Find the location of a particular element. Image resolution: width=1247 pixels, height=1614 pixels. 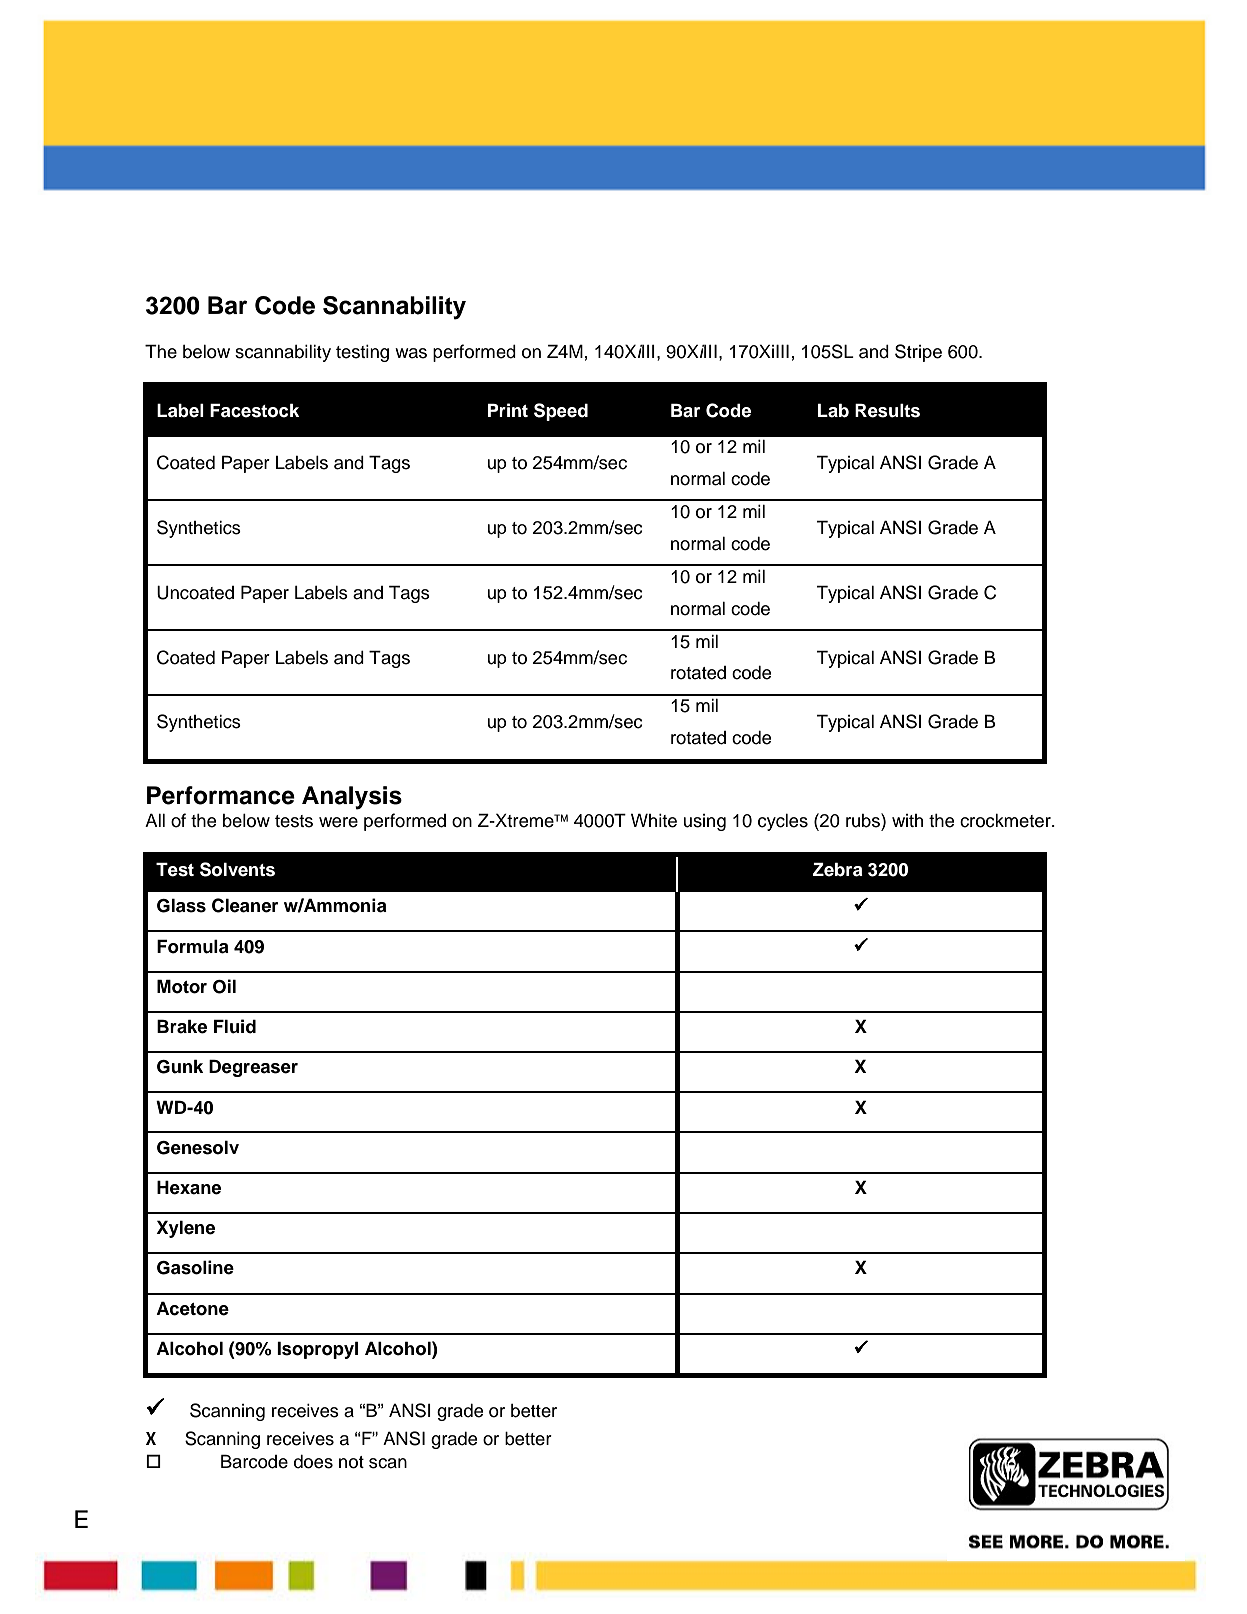

not is located at coordinates (351, 1462).
